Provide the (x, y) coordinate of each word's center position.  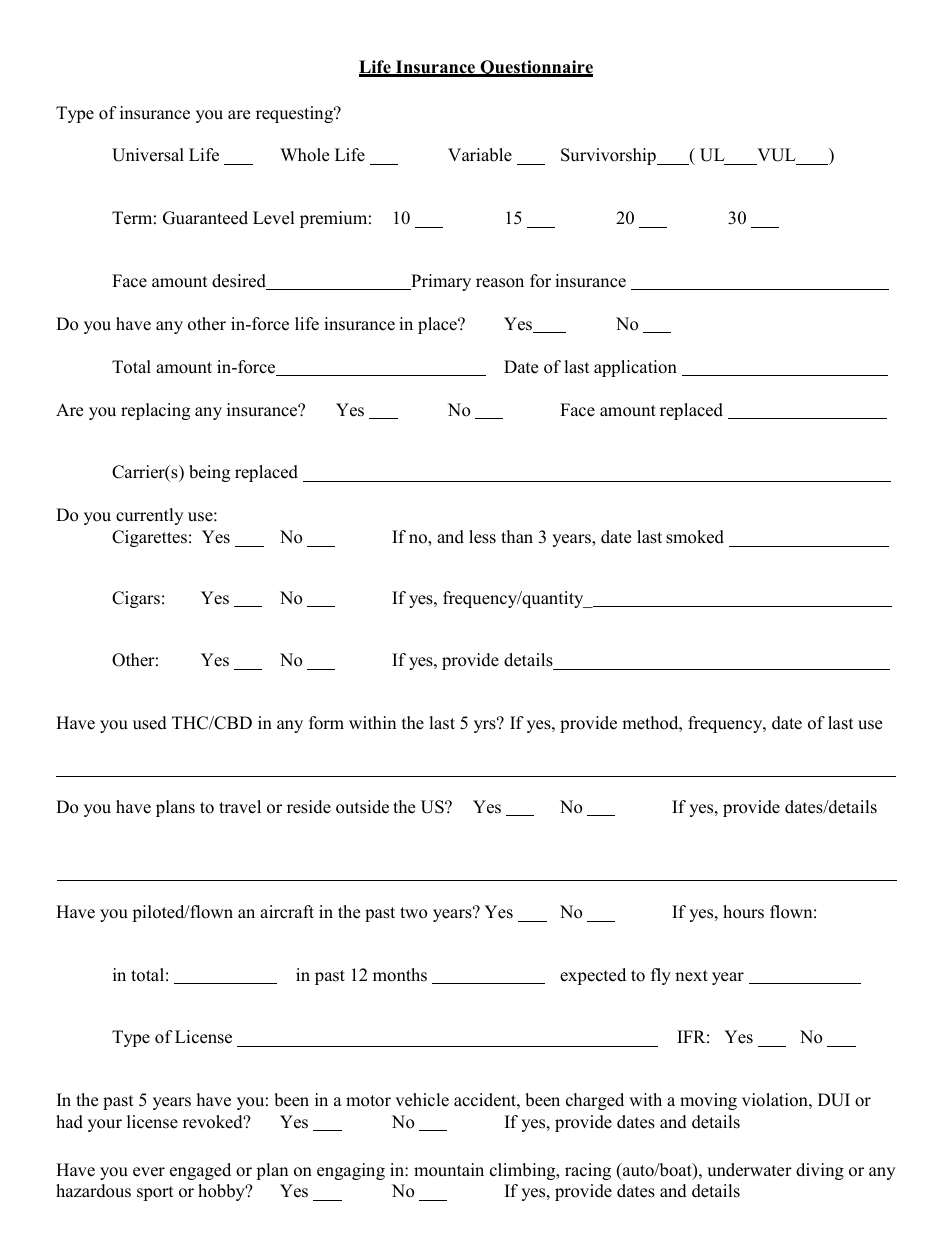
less (482, 537)
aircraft (287, 912)
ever (149, 1172)
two (413, 913)
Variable (480, 155)
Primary (440, 282)
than (517, 536)
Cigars (136, 599)
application (635, 368)
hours (743, 912)
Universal (148, 155)
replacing (155, 411)
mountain (449, 1170)
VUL (776, 156)
